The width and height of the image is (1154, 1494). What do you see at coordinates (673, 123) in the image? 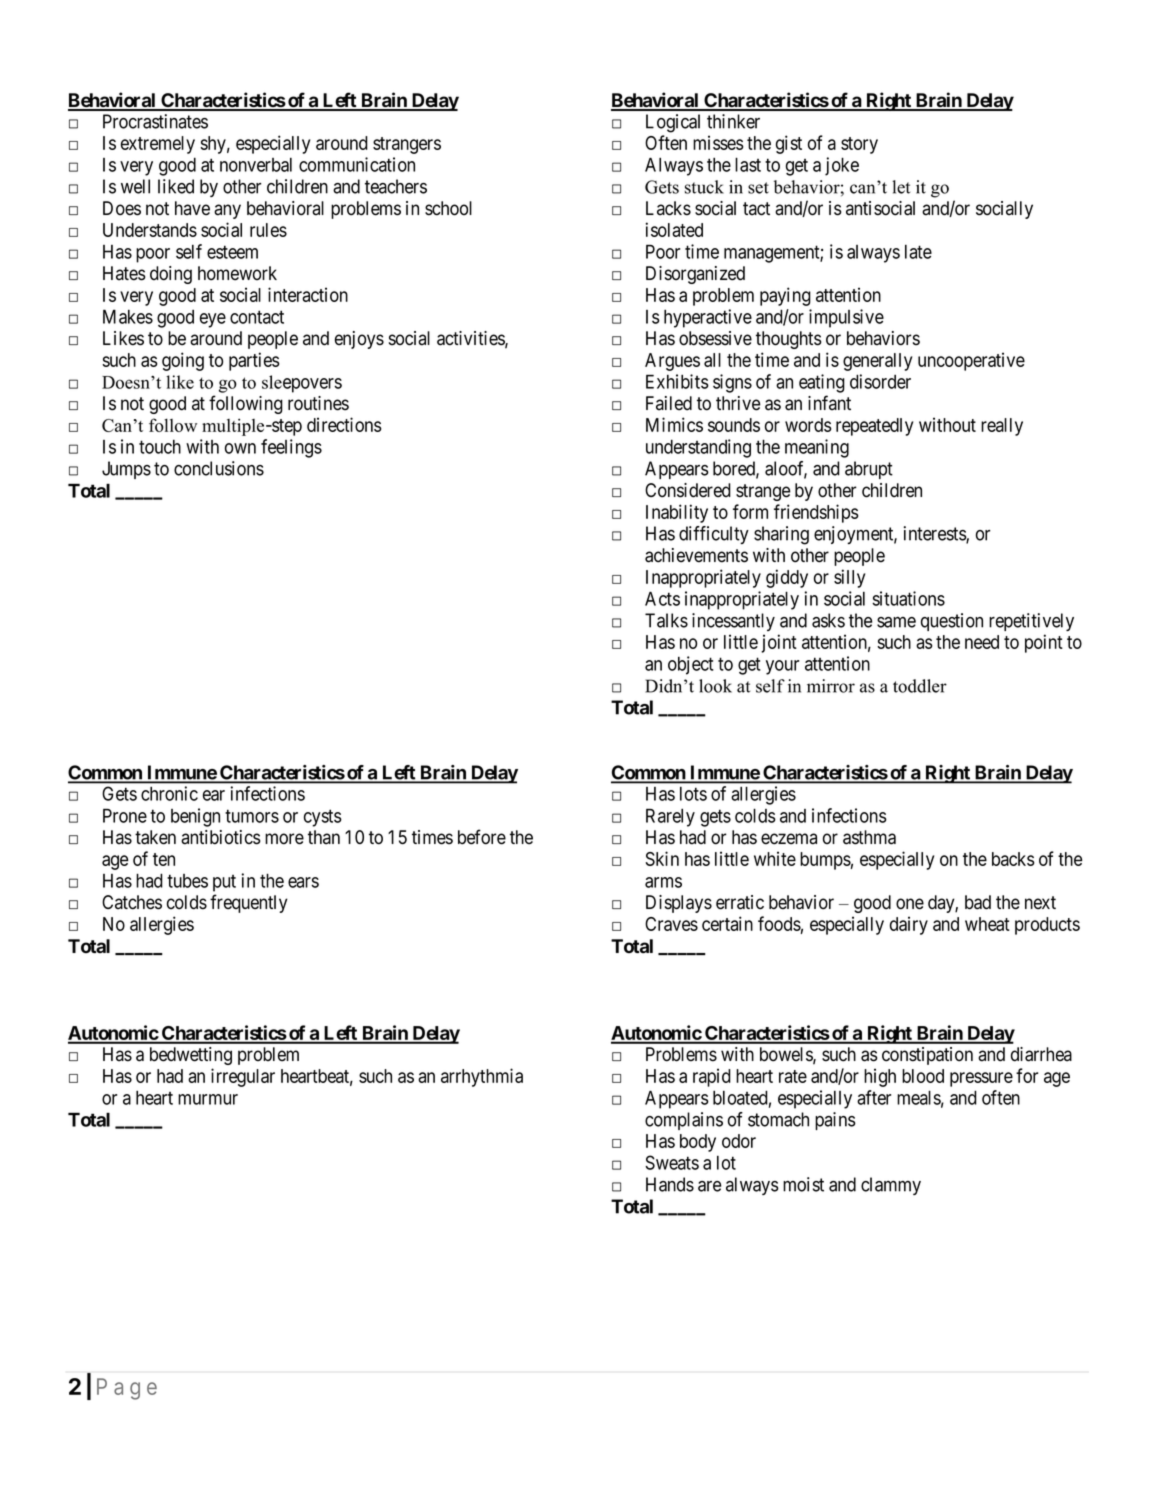
I see `Logical` at bounding box center [673, 123].
